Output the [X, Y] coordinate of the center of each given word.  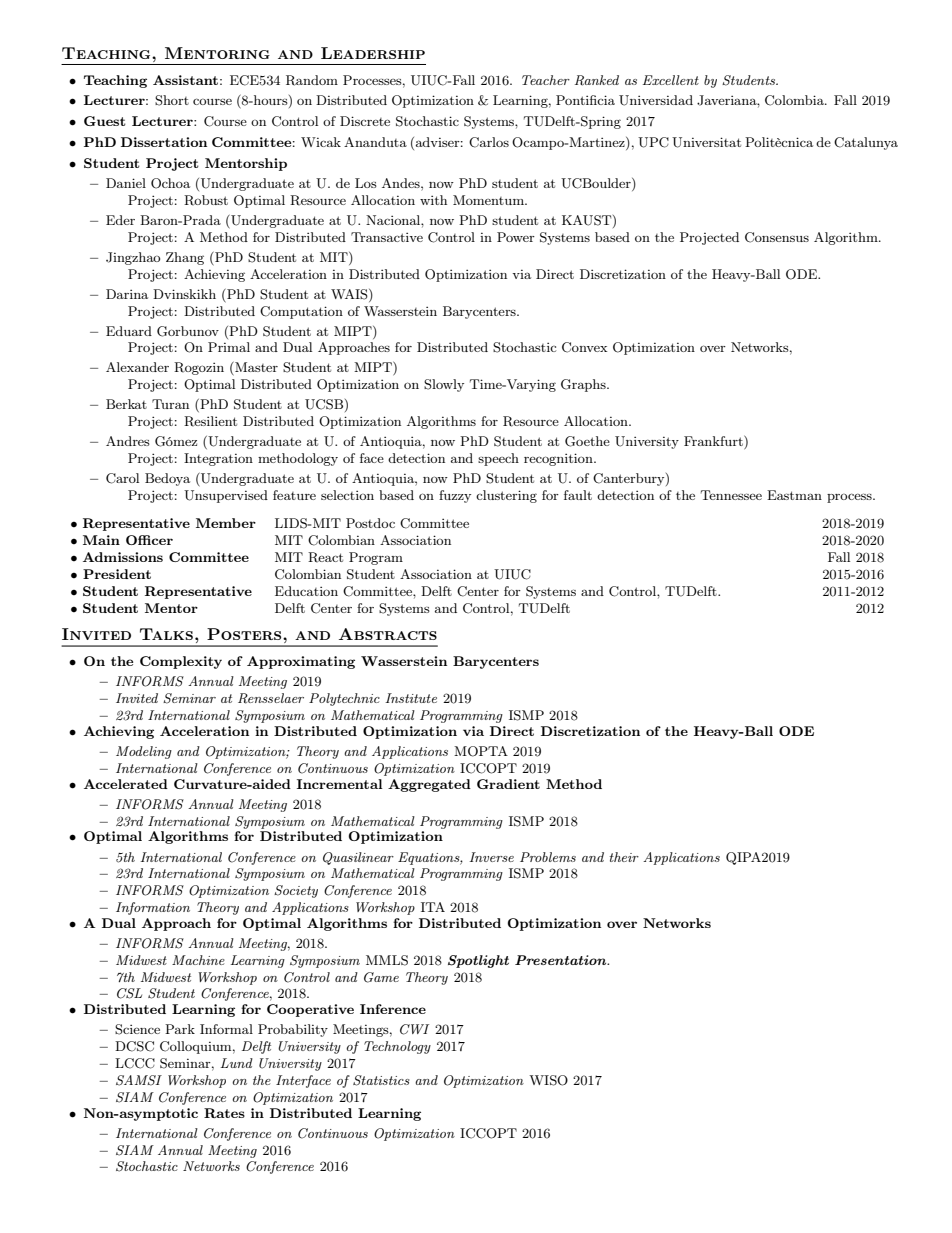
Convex [584, 347]
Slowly [444, 385]
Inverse [491, 857]
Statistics [381, 1080]
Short [172, 100]
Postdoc [370, 523]
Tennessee [731, 495]
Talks [166, 634]
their [624, 857]
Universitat [706, 142]
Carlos [489, 142]
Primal [229, 347]
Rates [224, 1113]
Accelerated [126, 784]
